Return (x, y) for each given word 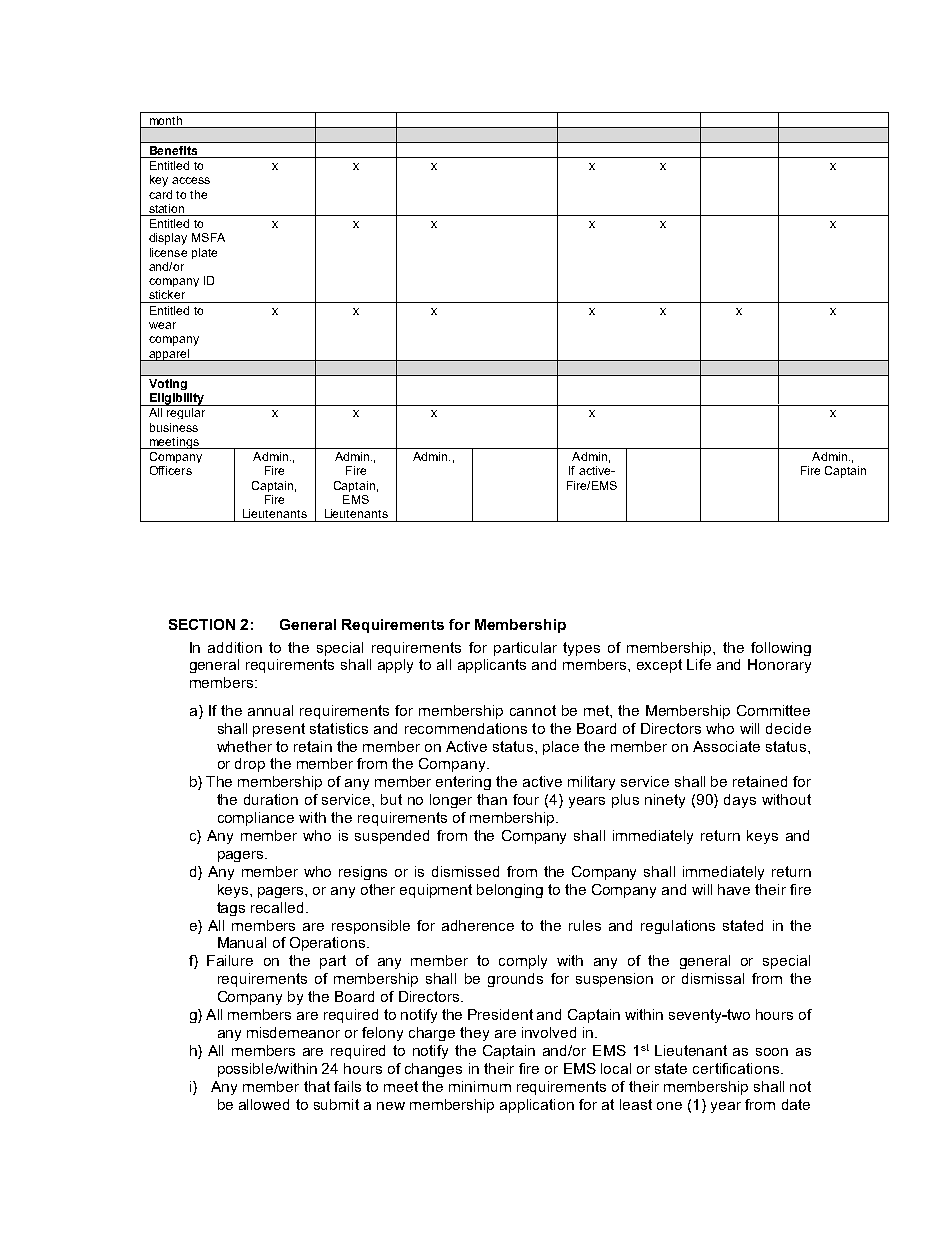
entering (463, 783)
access (191, 180)
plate (204, 253)
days (740, 801)
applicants (492, 666)
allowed (264, 1104)
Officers (171, 470)
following (781, 649)
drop (250, 765)
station (166, 208)
